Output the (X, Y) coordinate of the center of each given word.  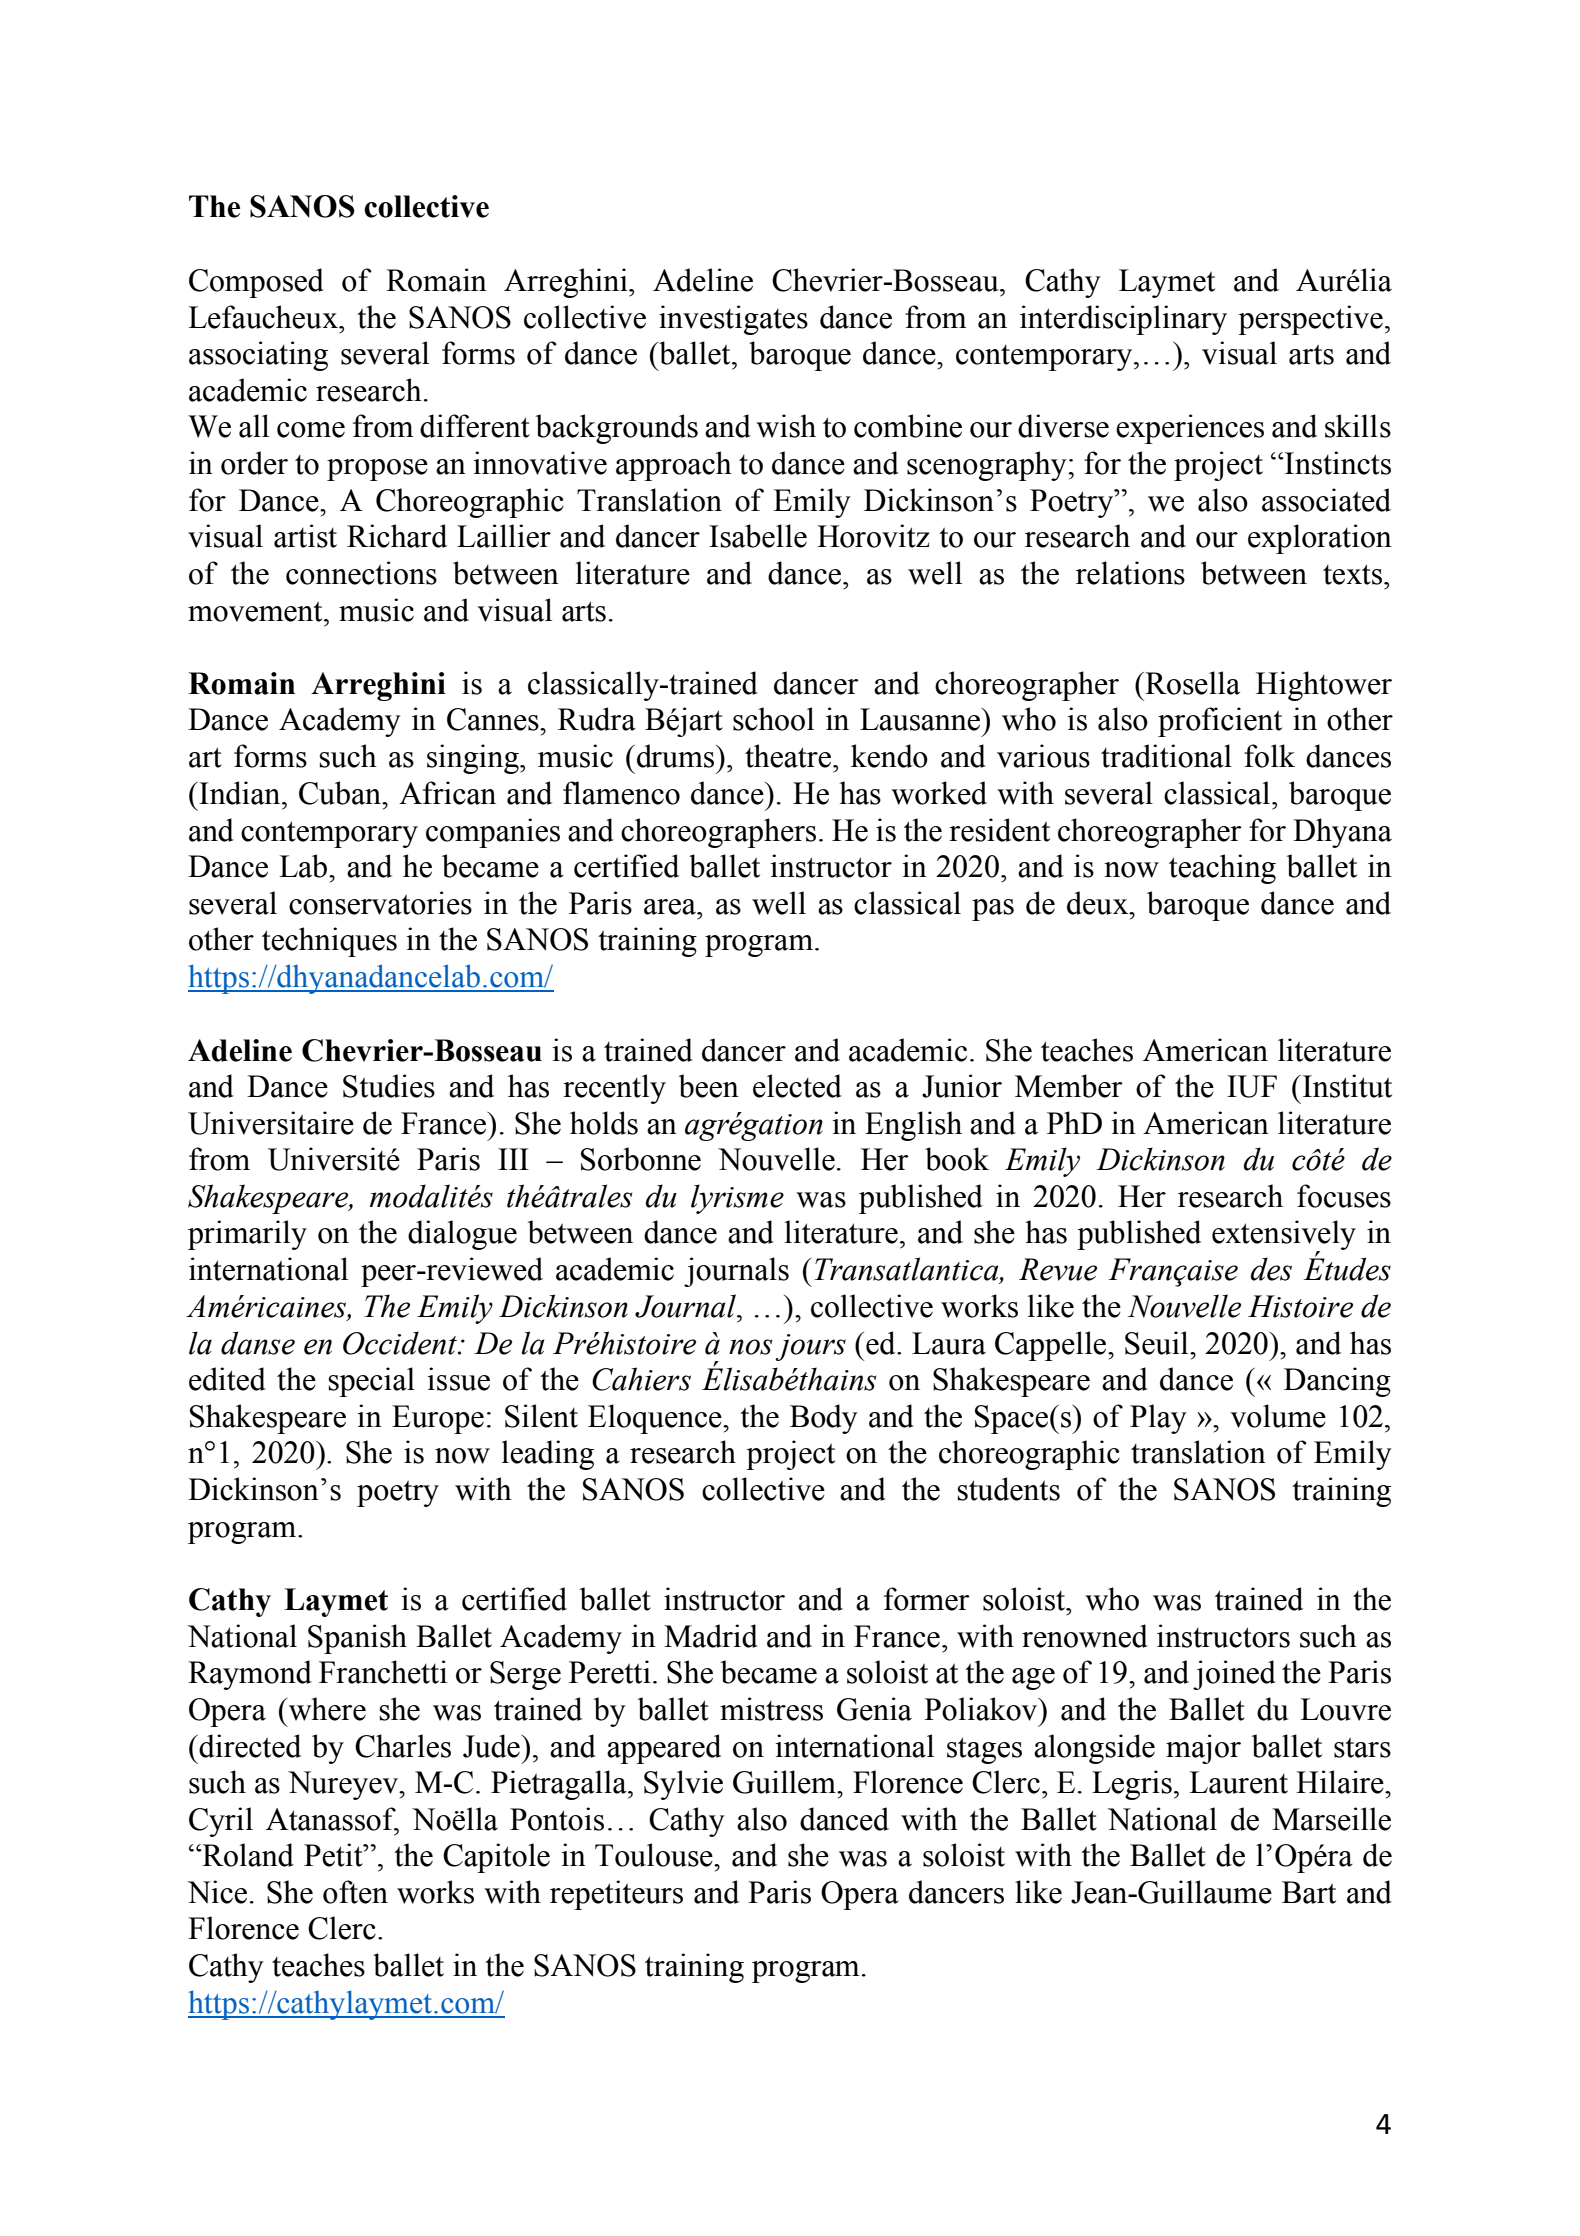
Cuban (341, 793)
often (355, 1892)
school (773, 719)
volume (1278, 1416)
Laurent (1238, 1782)
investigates (733, 320)
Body (824, 1419)
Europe (438, 1419)
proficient (1220, 722)
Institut (1346, 1086)
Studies (389, 1086)
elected (797, 1086)
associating (258, 356)
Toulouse (655, 1855)
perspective (1310, 320)
